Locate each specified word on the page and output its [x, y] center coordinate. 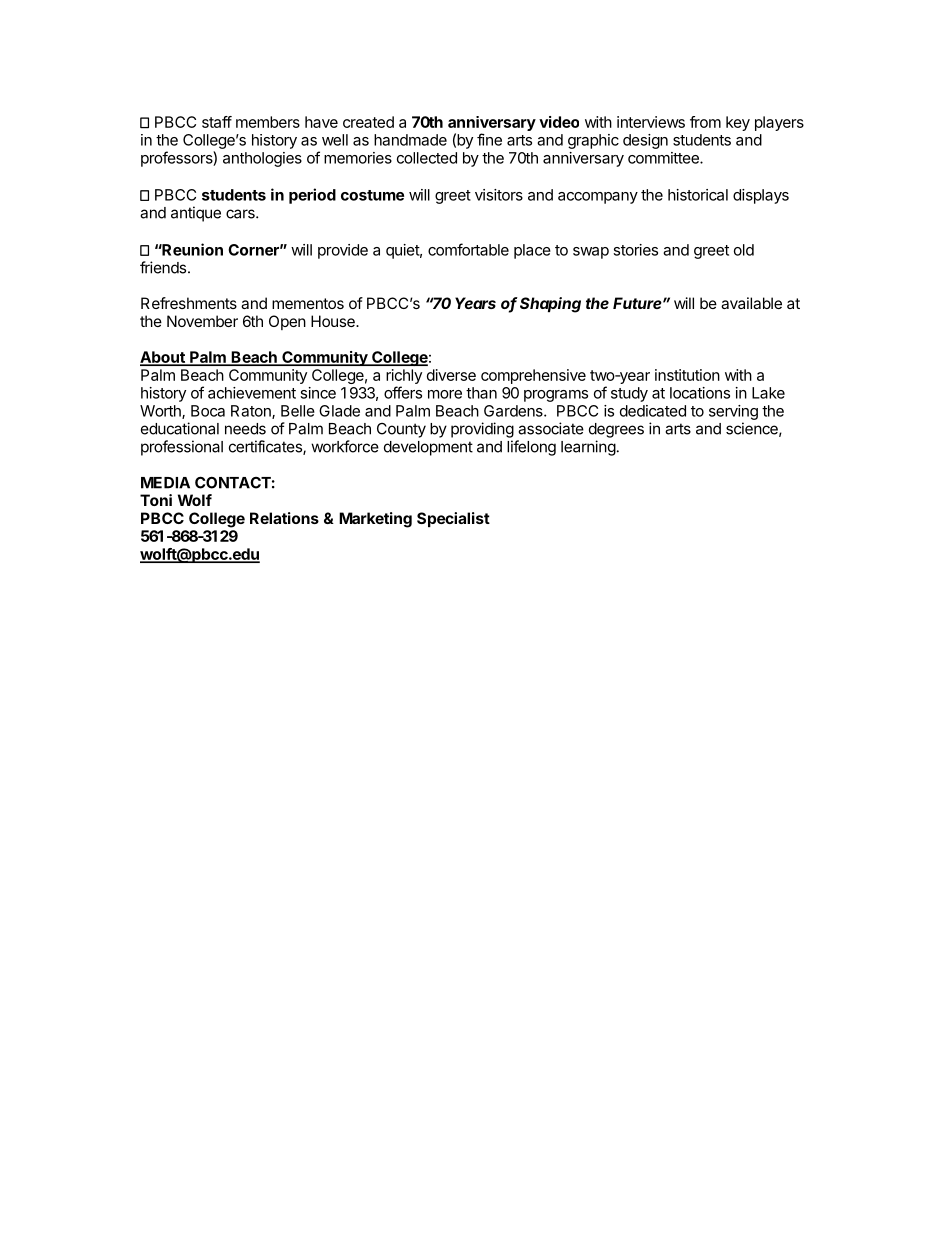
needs [245, 429]
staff [217, 122]
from [705, 122]
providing [482, 430]
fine [489, 139]
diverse [451, 375]
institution [687, 375]
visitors [499, 195]
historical [698, 195]
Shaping [550, 305]
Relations [284, 518]
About [163, 358]
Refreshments [189, 303]
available [751, 303]
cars [241, 214]
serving [733, 412]
